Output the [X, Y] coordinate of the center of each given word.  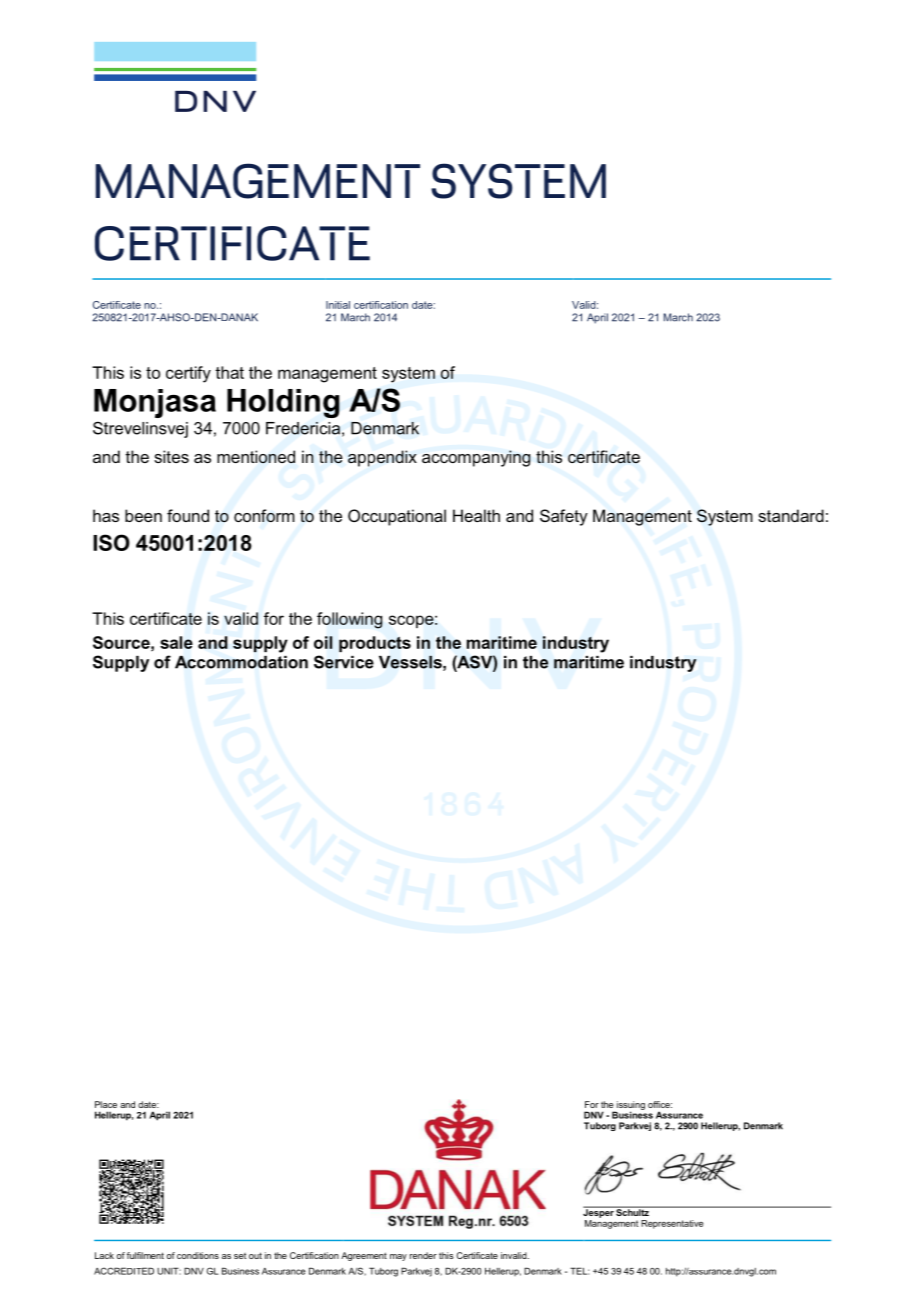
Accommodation [241, 662]
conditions [198, 1255]
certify [188, 374]
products [375, 644]
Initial [338, 305]
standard [791, 515]
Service [344, 662]
